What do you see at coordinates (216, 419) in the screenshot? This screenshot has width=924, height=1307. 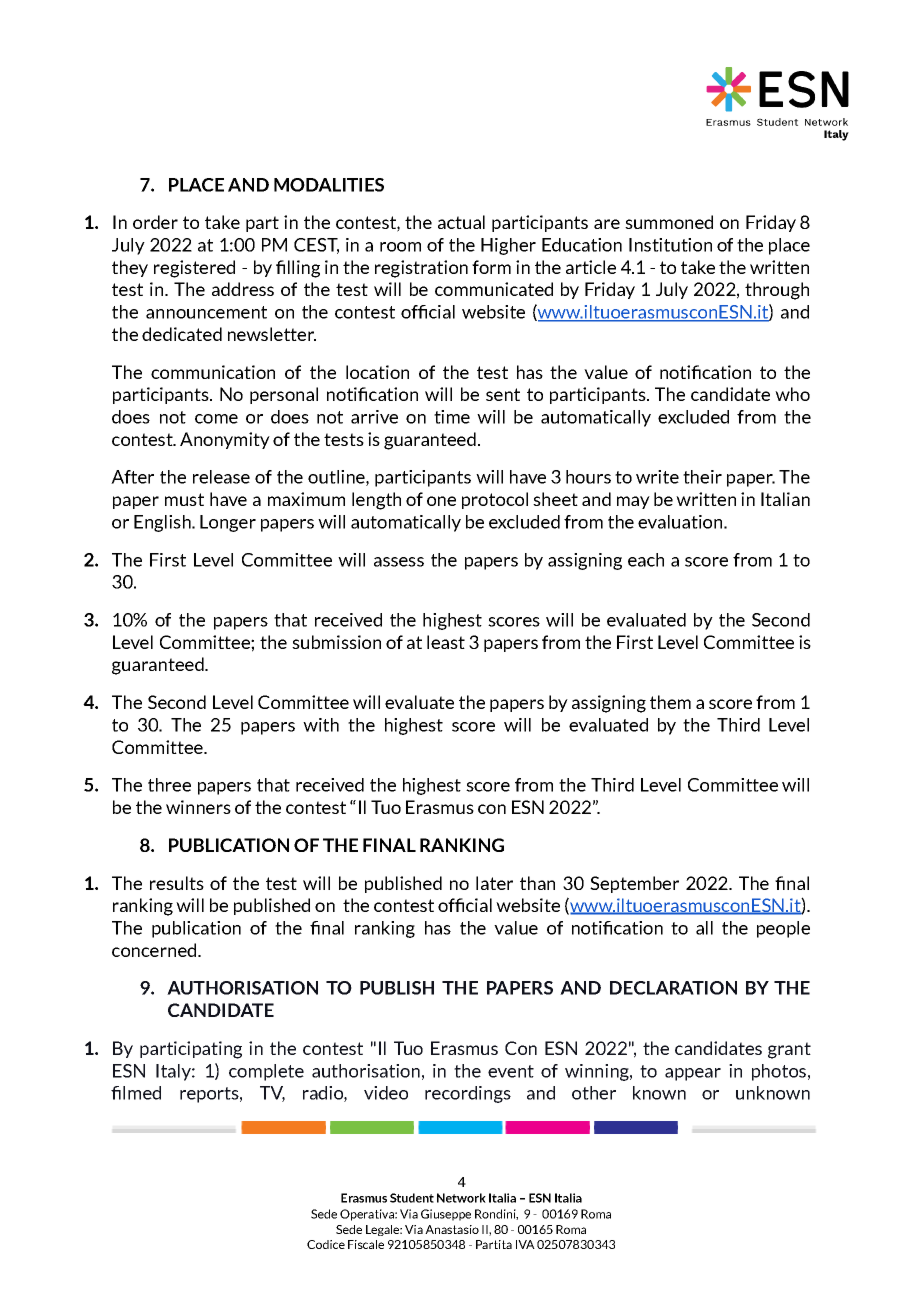 I see `come` at bounding box center [216, 419].
